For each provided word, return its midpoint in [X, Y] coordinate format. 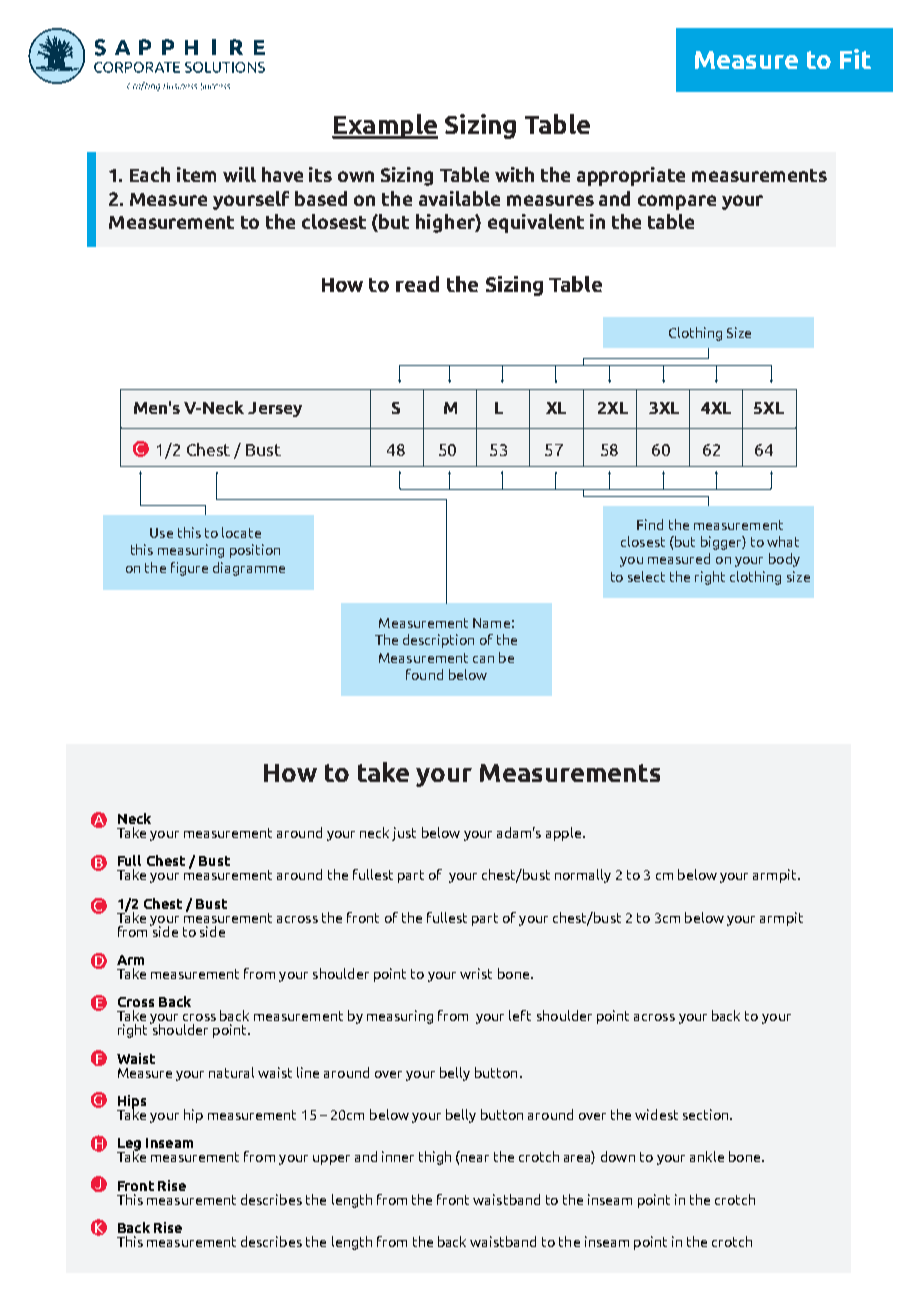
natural [231, 1072]
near [475, 1158]
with [514, 174]
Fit [855, 59]
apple [563, 834]
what [783, 541]
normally [583, 876]
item [196, 174]
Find [650, 524]
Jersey [275, 409]
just [404, 834]
